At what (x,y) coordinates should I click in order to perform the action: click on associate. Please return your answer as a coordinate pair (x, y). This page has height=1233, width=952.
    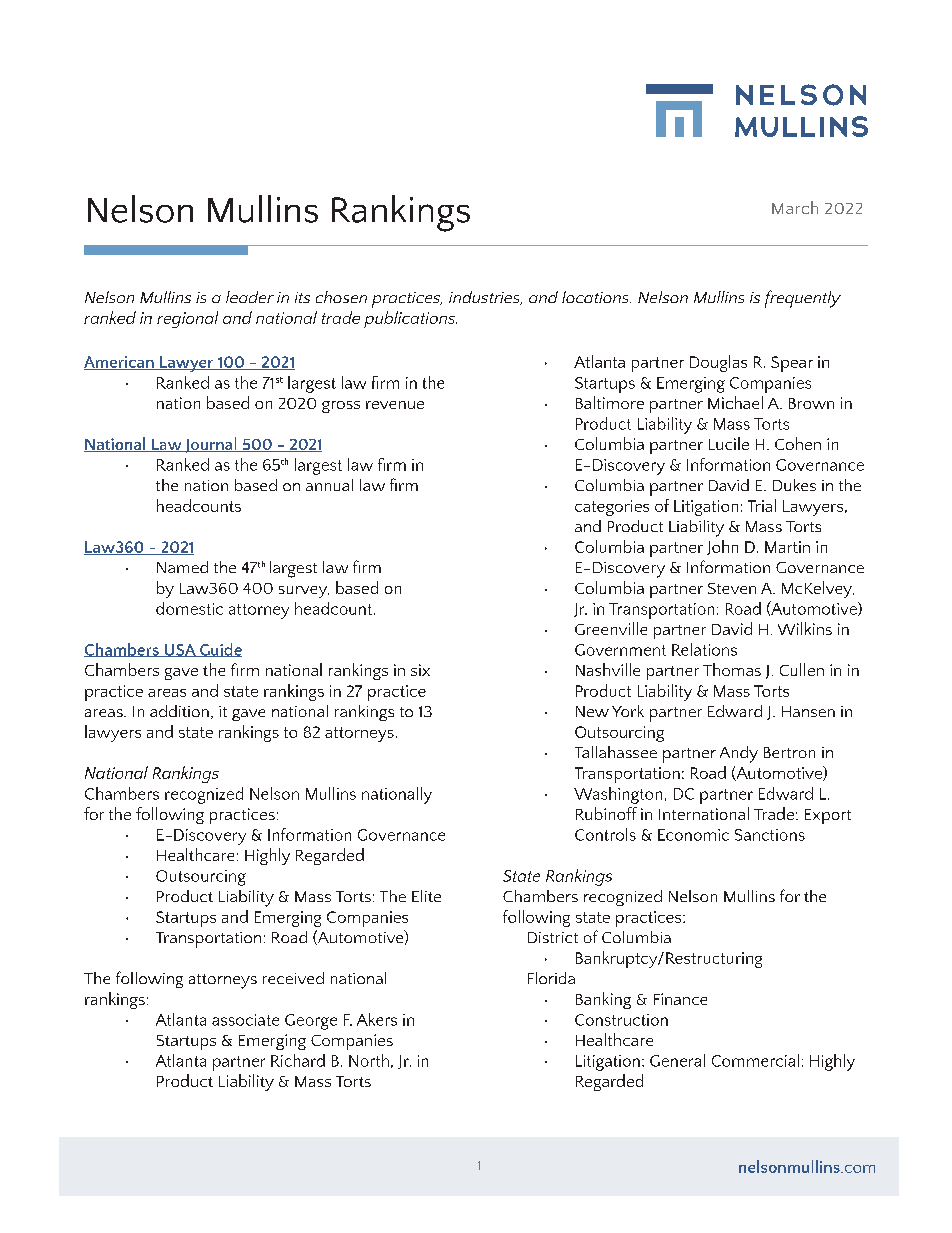
    Looking at the image, I should click on (245, 1020).
